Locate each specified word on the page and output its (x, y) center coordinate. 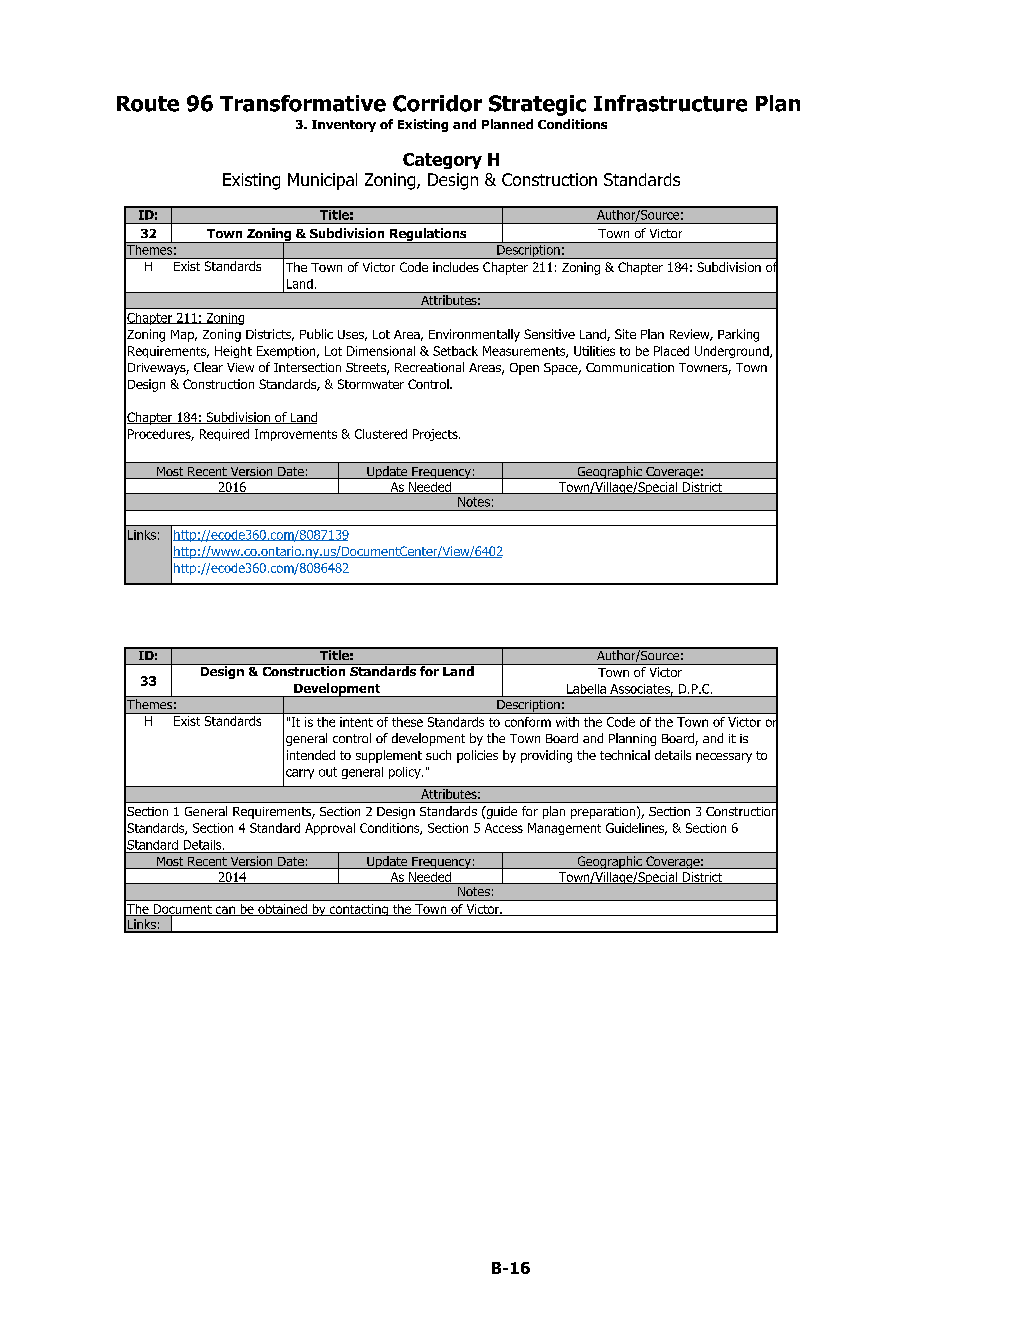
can (225, 911)
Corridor (437, 103)
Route (148, 104)
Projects (436, 435)
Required (224, 435)
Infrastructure (670, 103)
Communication (630, 367)
